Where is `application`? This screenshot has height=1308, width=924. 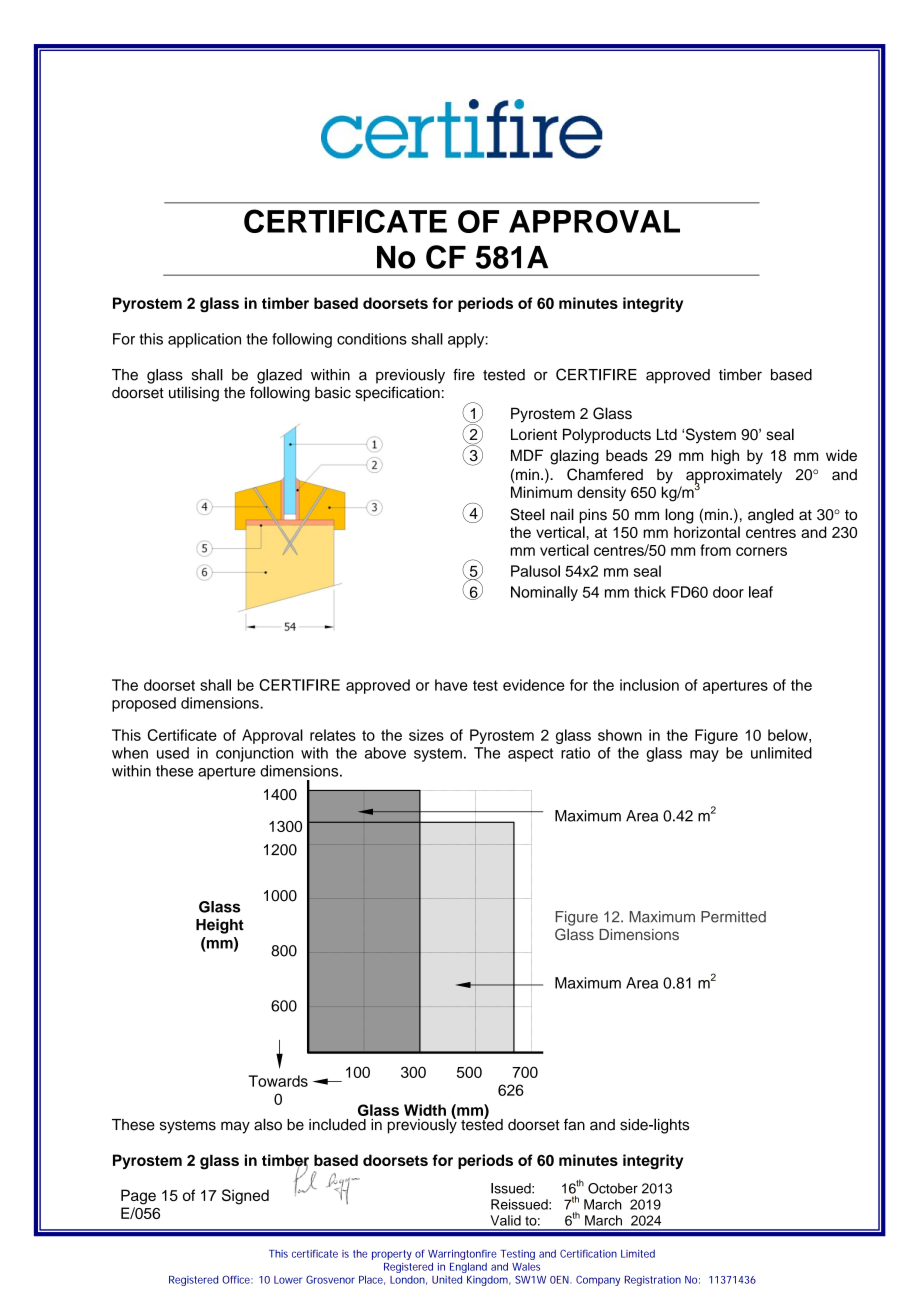 application is located at coordinates (204, 340).
